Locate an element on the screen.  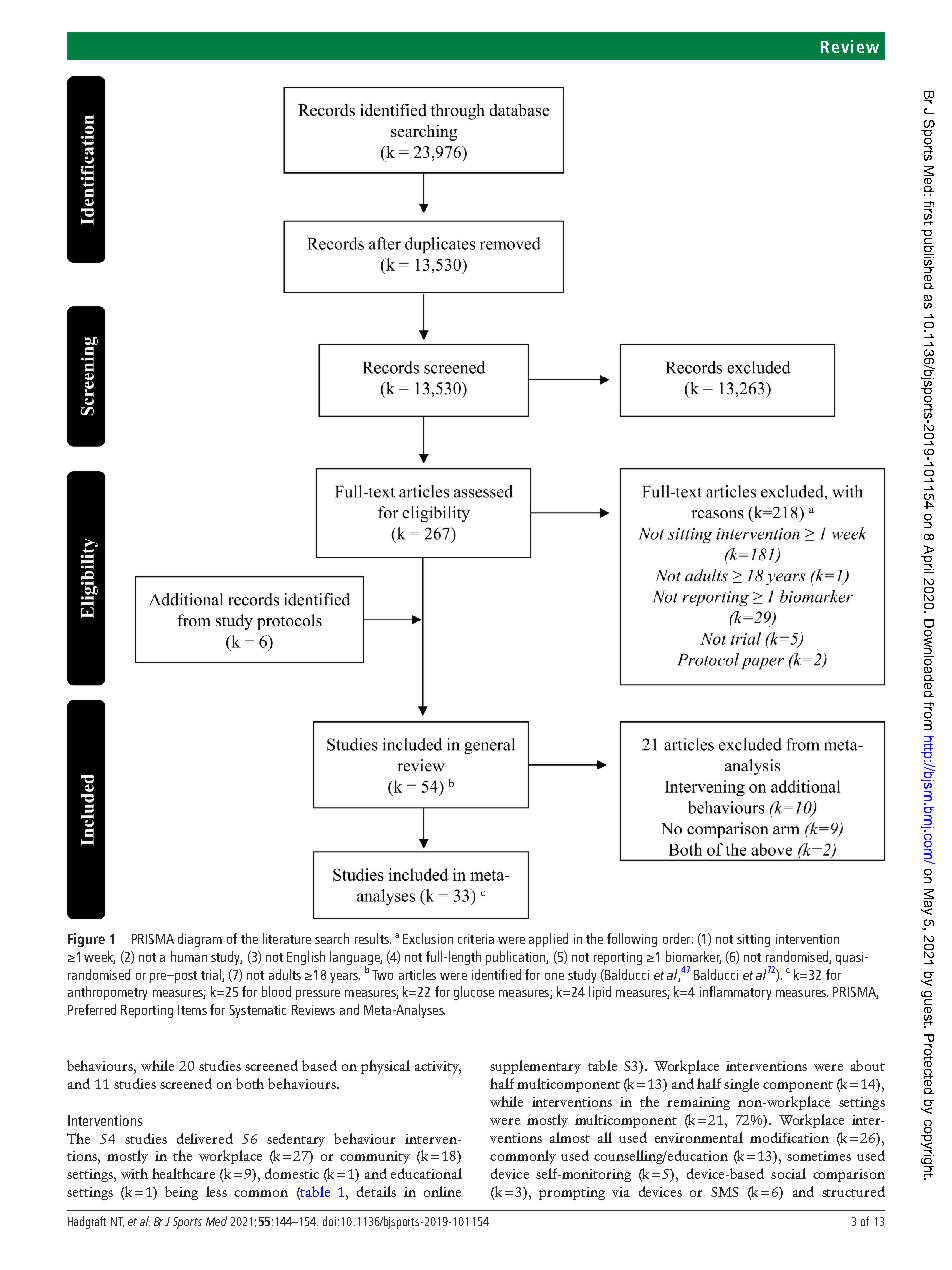
both is located at coordinates (250, 1083).
